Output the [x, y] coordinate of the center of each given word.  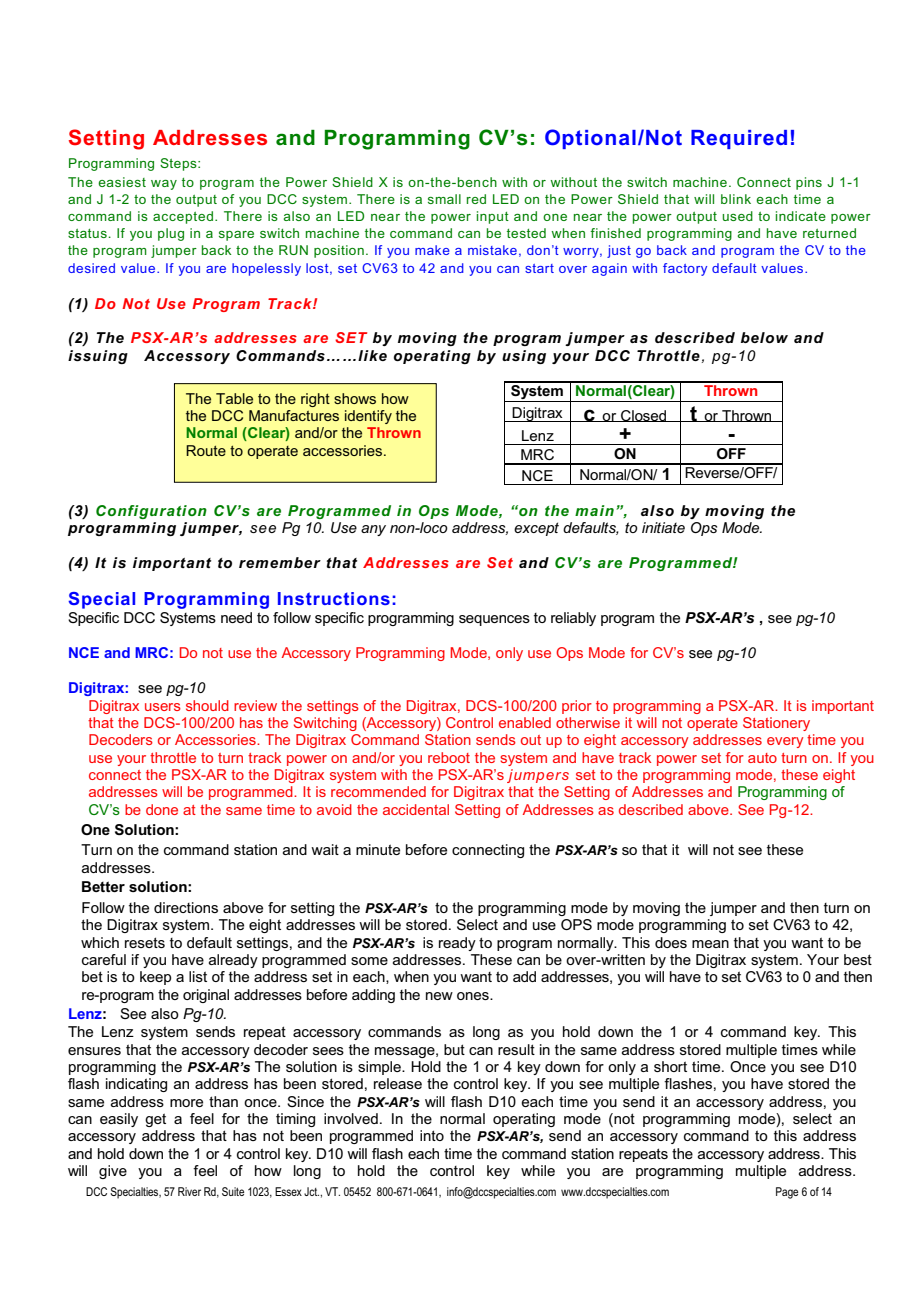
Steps [179, 164]
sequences [494, 620]
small [444, 199]
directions [186, 907]
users [163, 707]
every [785, 742]
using [524, 357]
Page [787, 1193]
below [764, 337]
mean [710, 944]
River [189, 1191]
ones [474, 996]
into [432, 1135]
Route [206, 450]
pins [809, 183]
